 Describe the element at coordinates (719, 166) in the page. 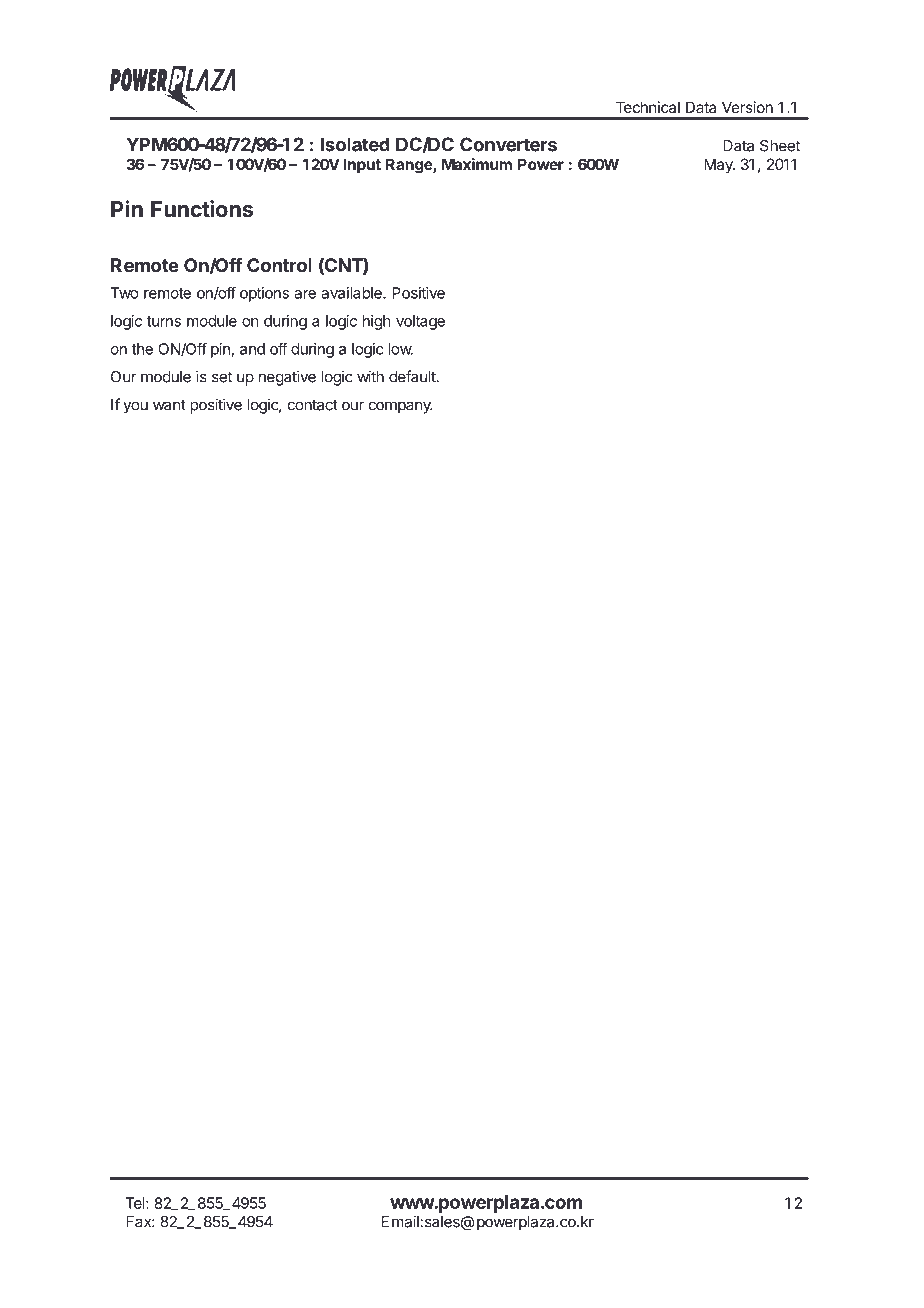

I see `May` at that location.
